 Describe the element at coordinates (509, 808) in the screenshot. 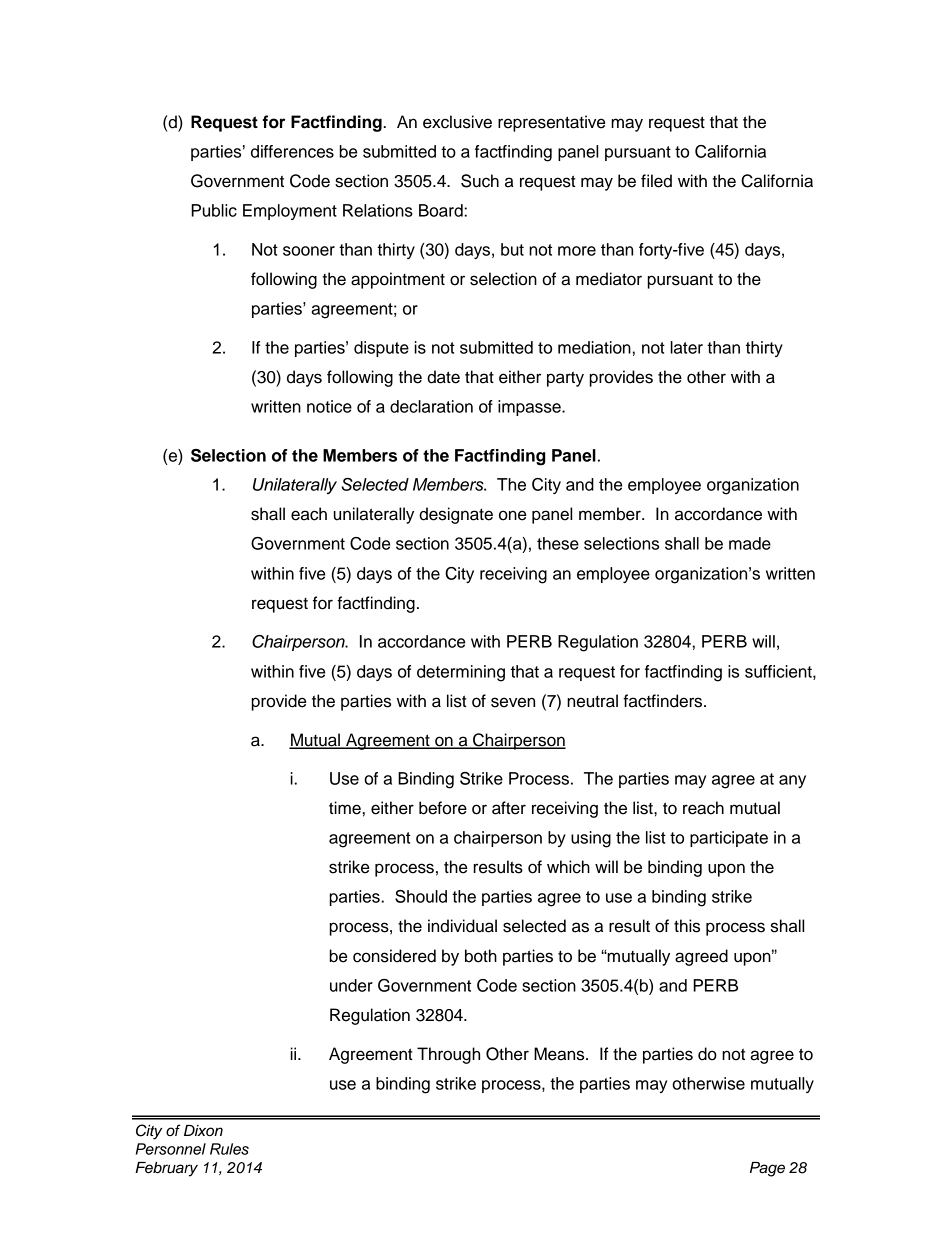

I see `after` at that location.
